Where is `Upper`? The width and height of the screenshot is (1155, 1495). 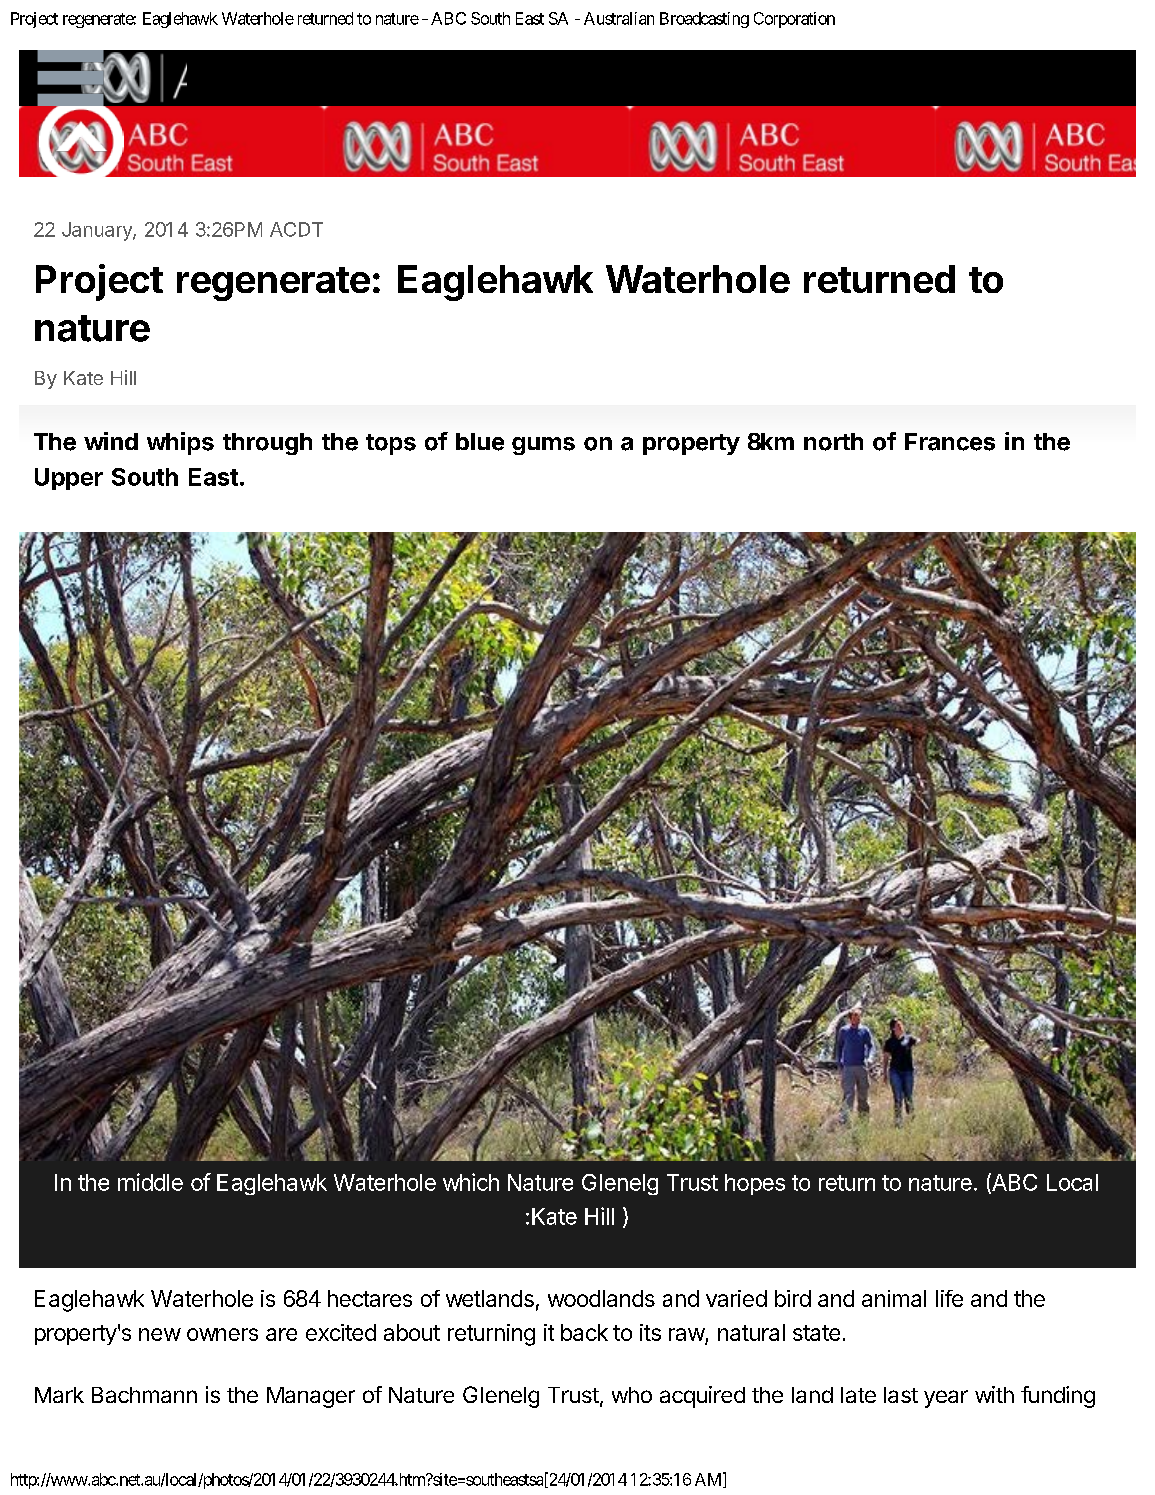 Upper is located at coordinates (69, 479).
